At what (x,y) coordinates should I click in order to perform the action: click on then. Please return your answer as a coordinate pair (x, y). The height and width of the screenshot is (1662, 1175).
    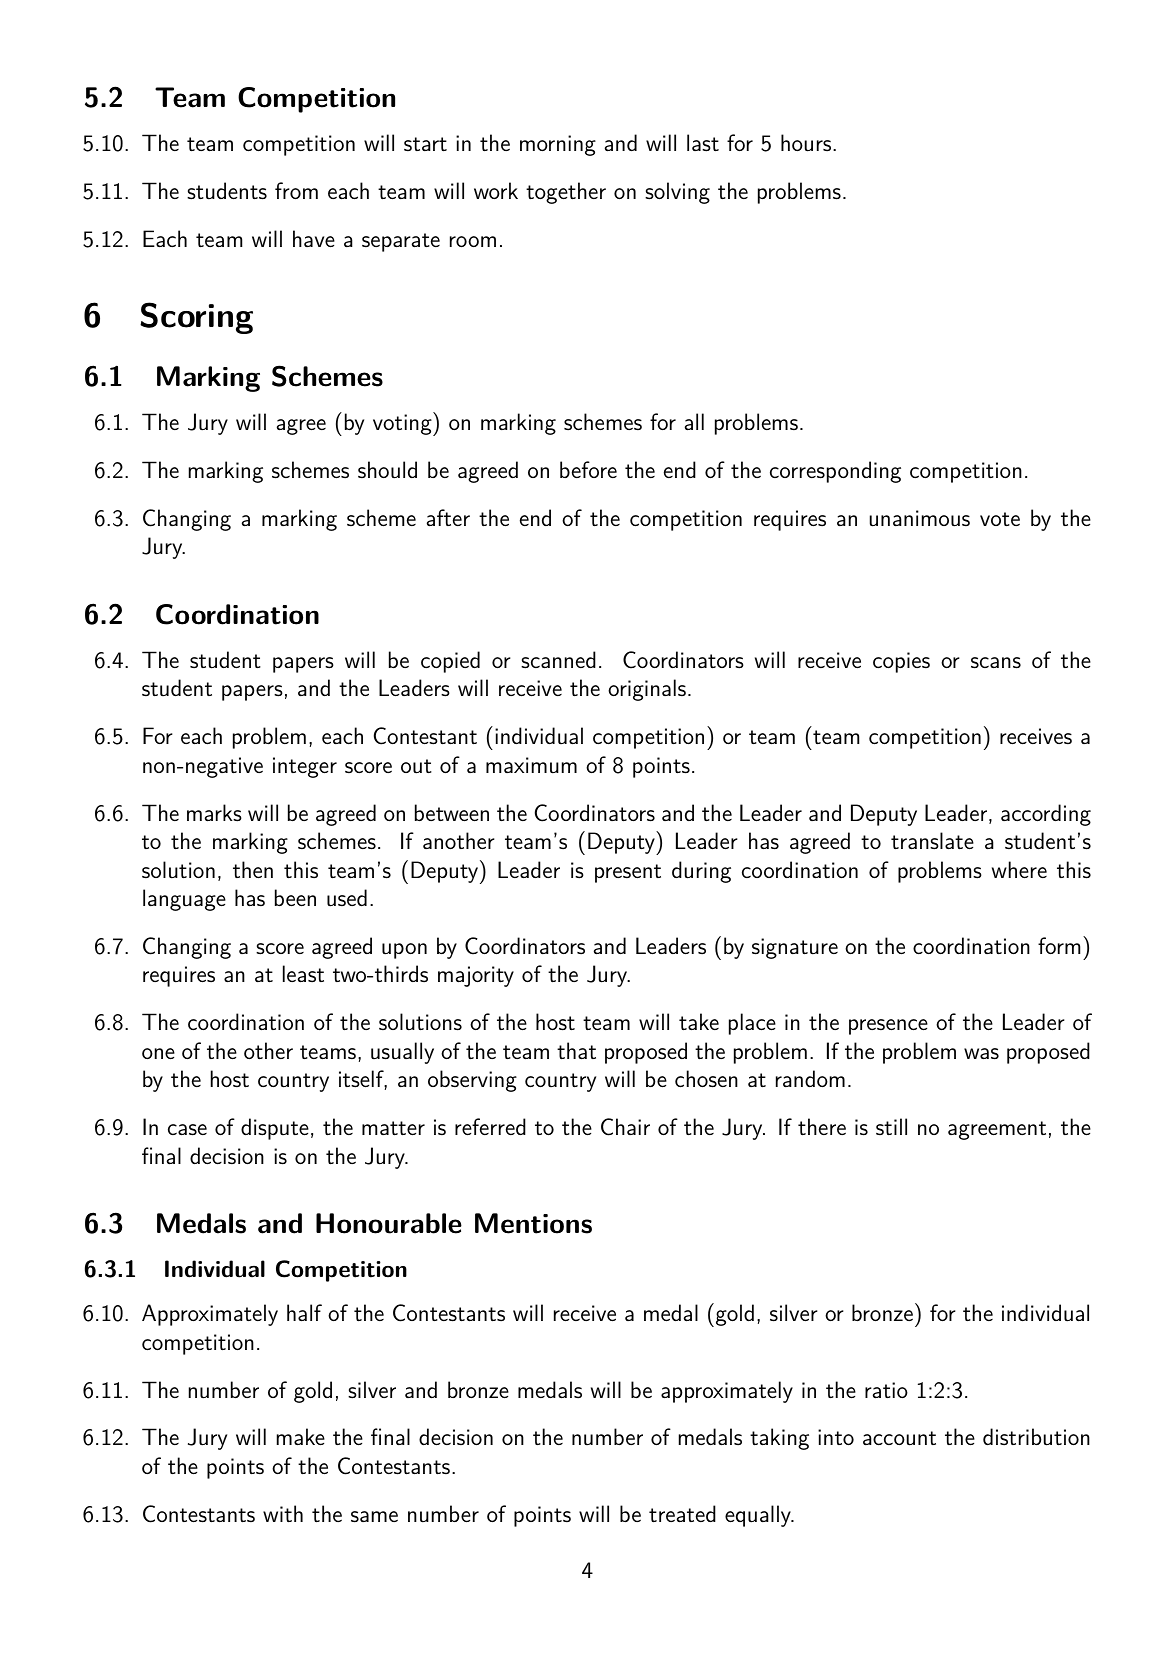
    Looking at the image, I should click on (253, 869).
